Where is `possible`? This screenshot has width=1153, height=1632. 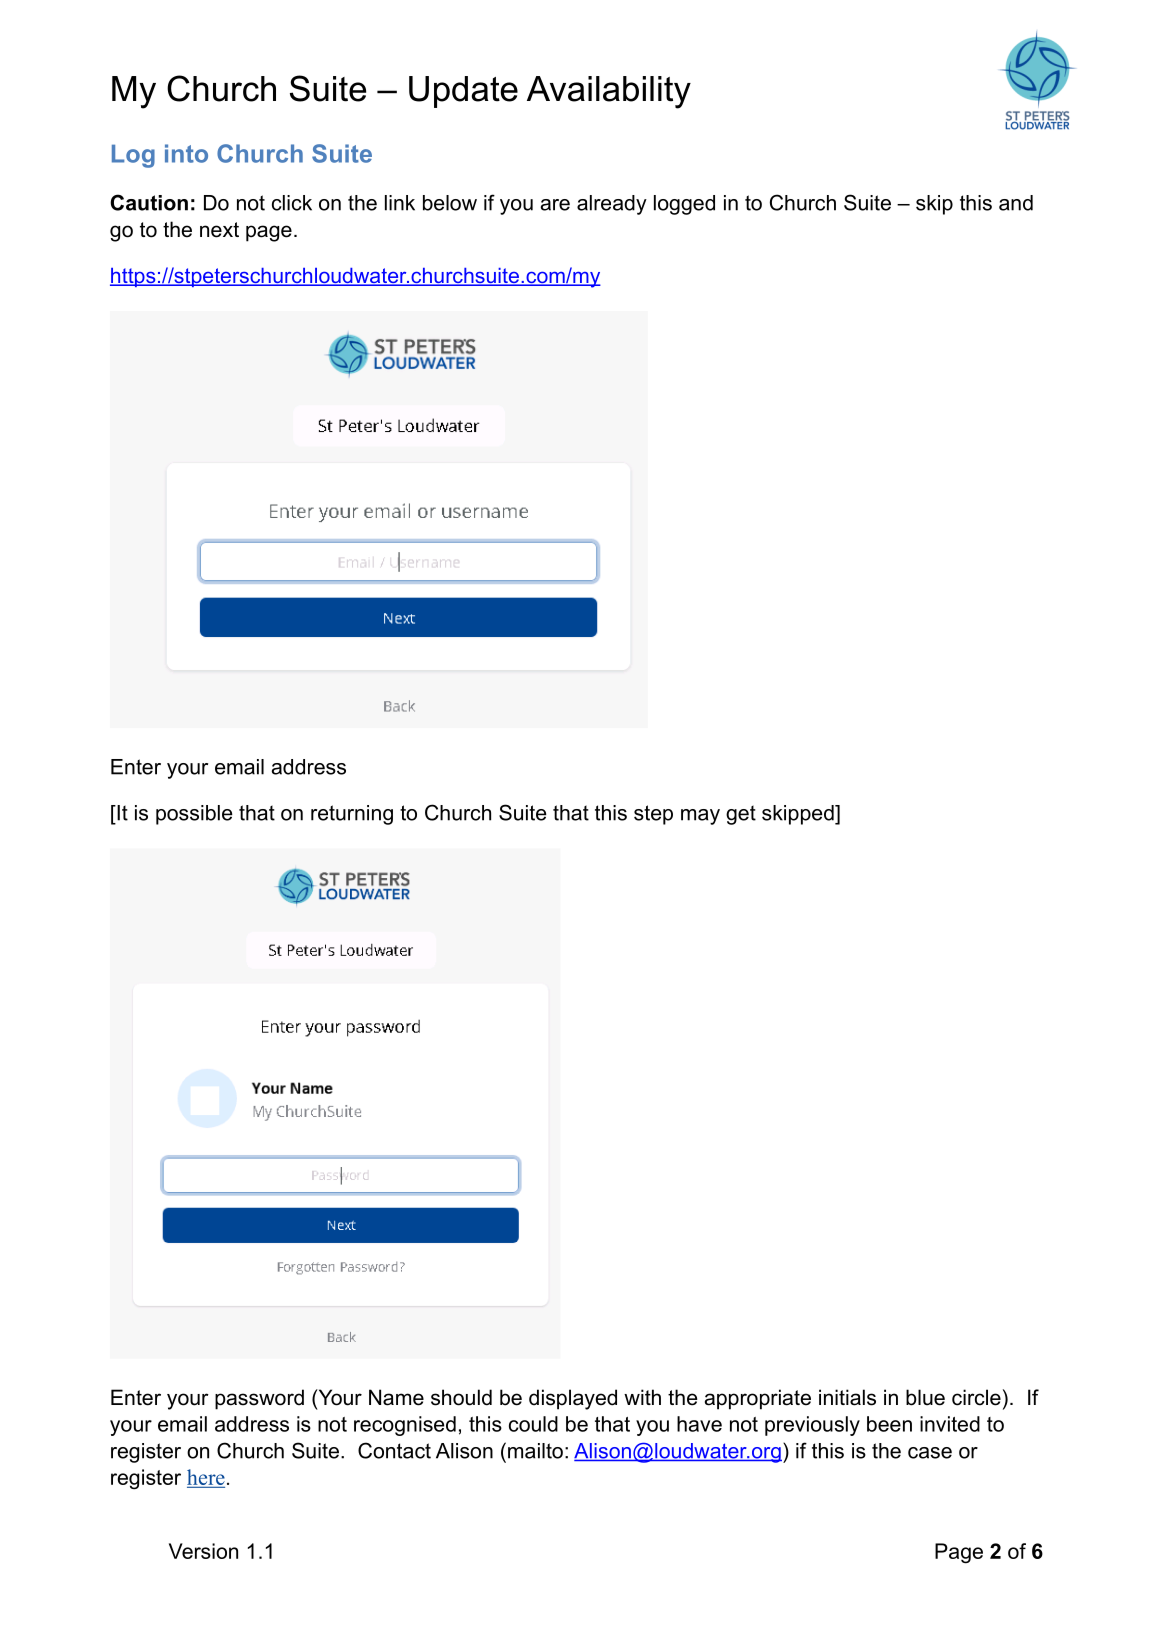 possible is located at coordinates (194, 815).
